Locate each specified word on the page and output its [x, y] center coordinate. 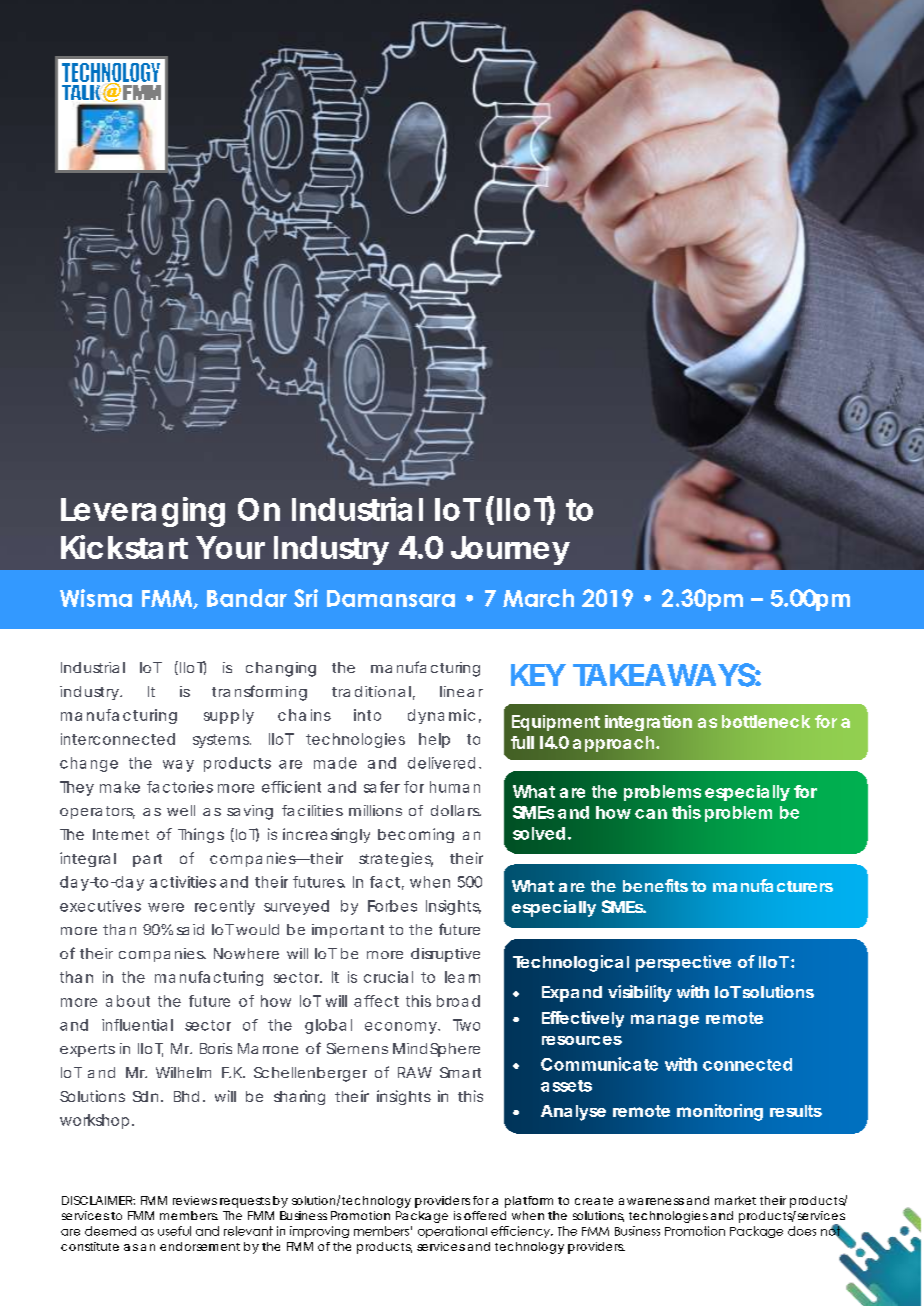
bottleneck [766, 721]
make [120, 787]
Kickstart [124, 547]
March [538, 598]
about [128, 1001]
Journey [510, 550]
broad [458, 1001]
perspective [683, 963]
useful [174, 1231]
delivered [441, 763]
